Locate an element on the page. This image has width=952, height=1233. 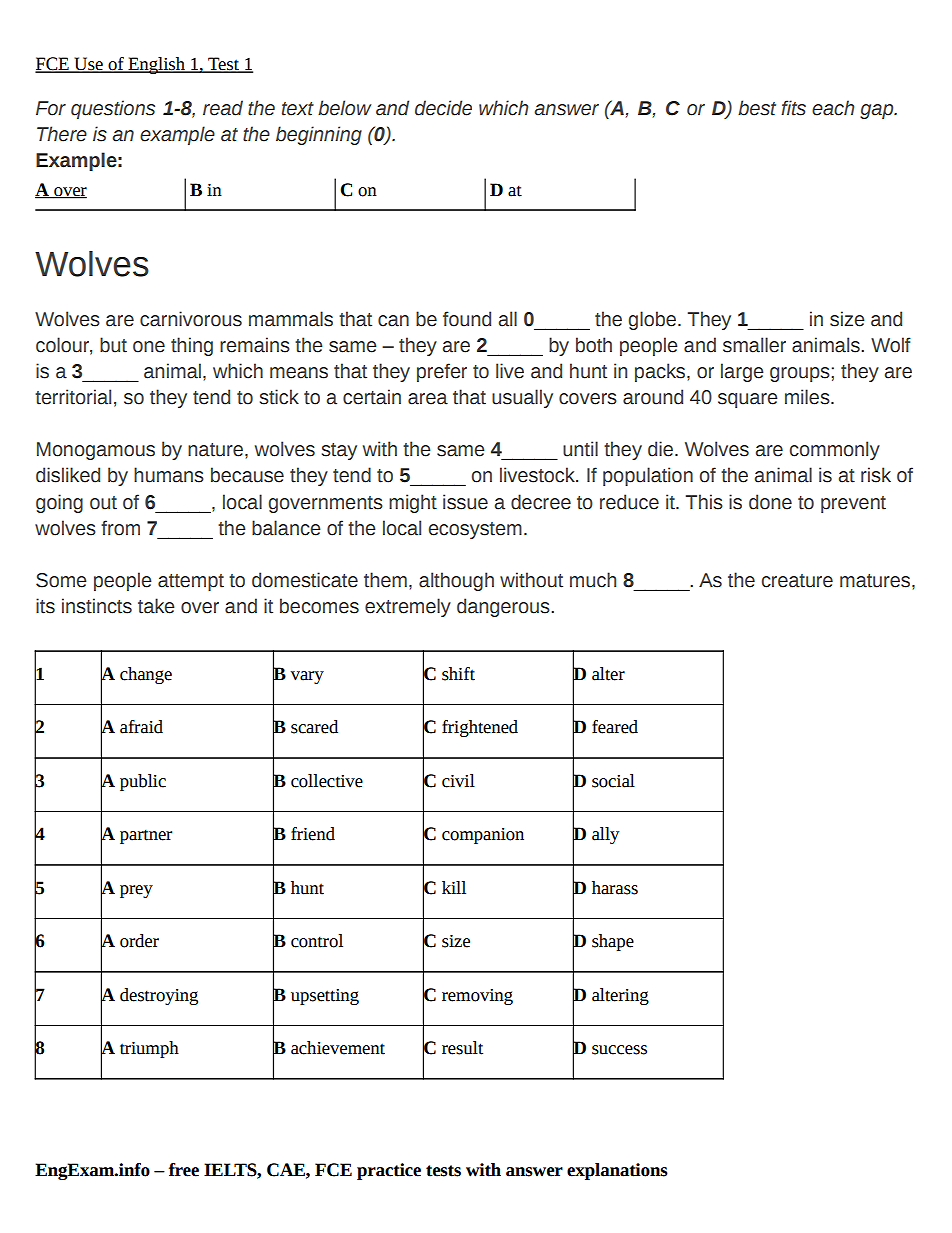
free is located at coordinates (184, 1170).
